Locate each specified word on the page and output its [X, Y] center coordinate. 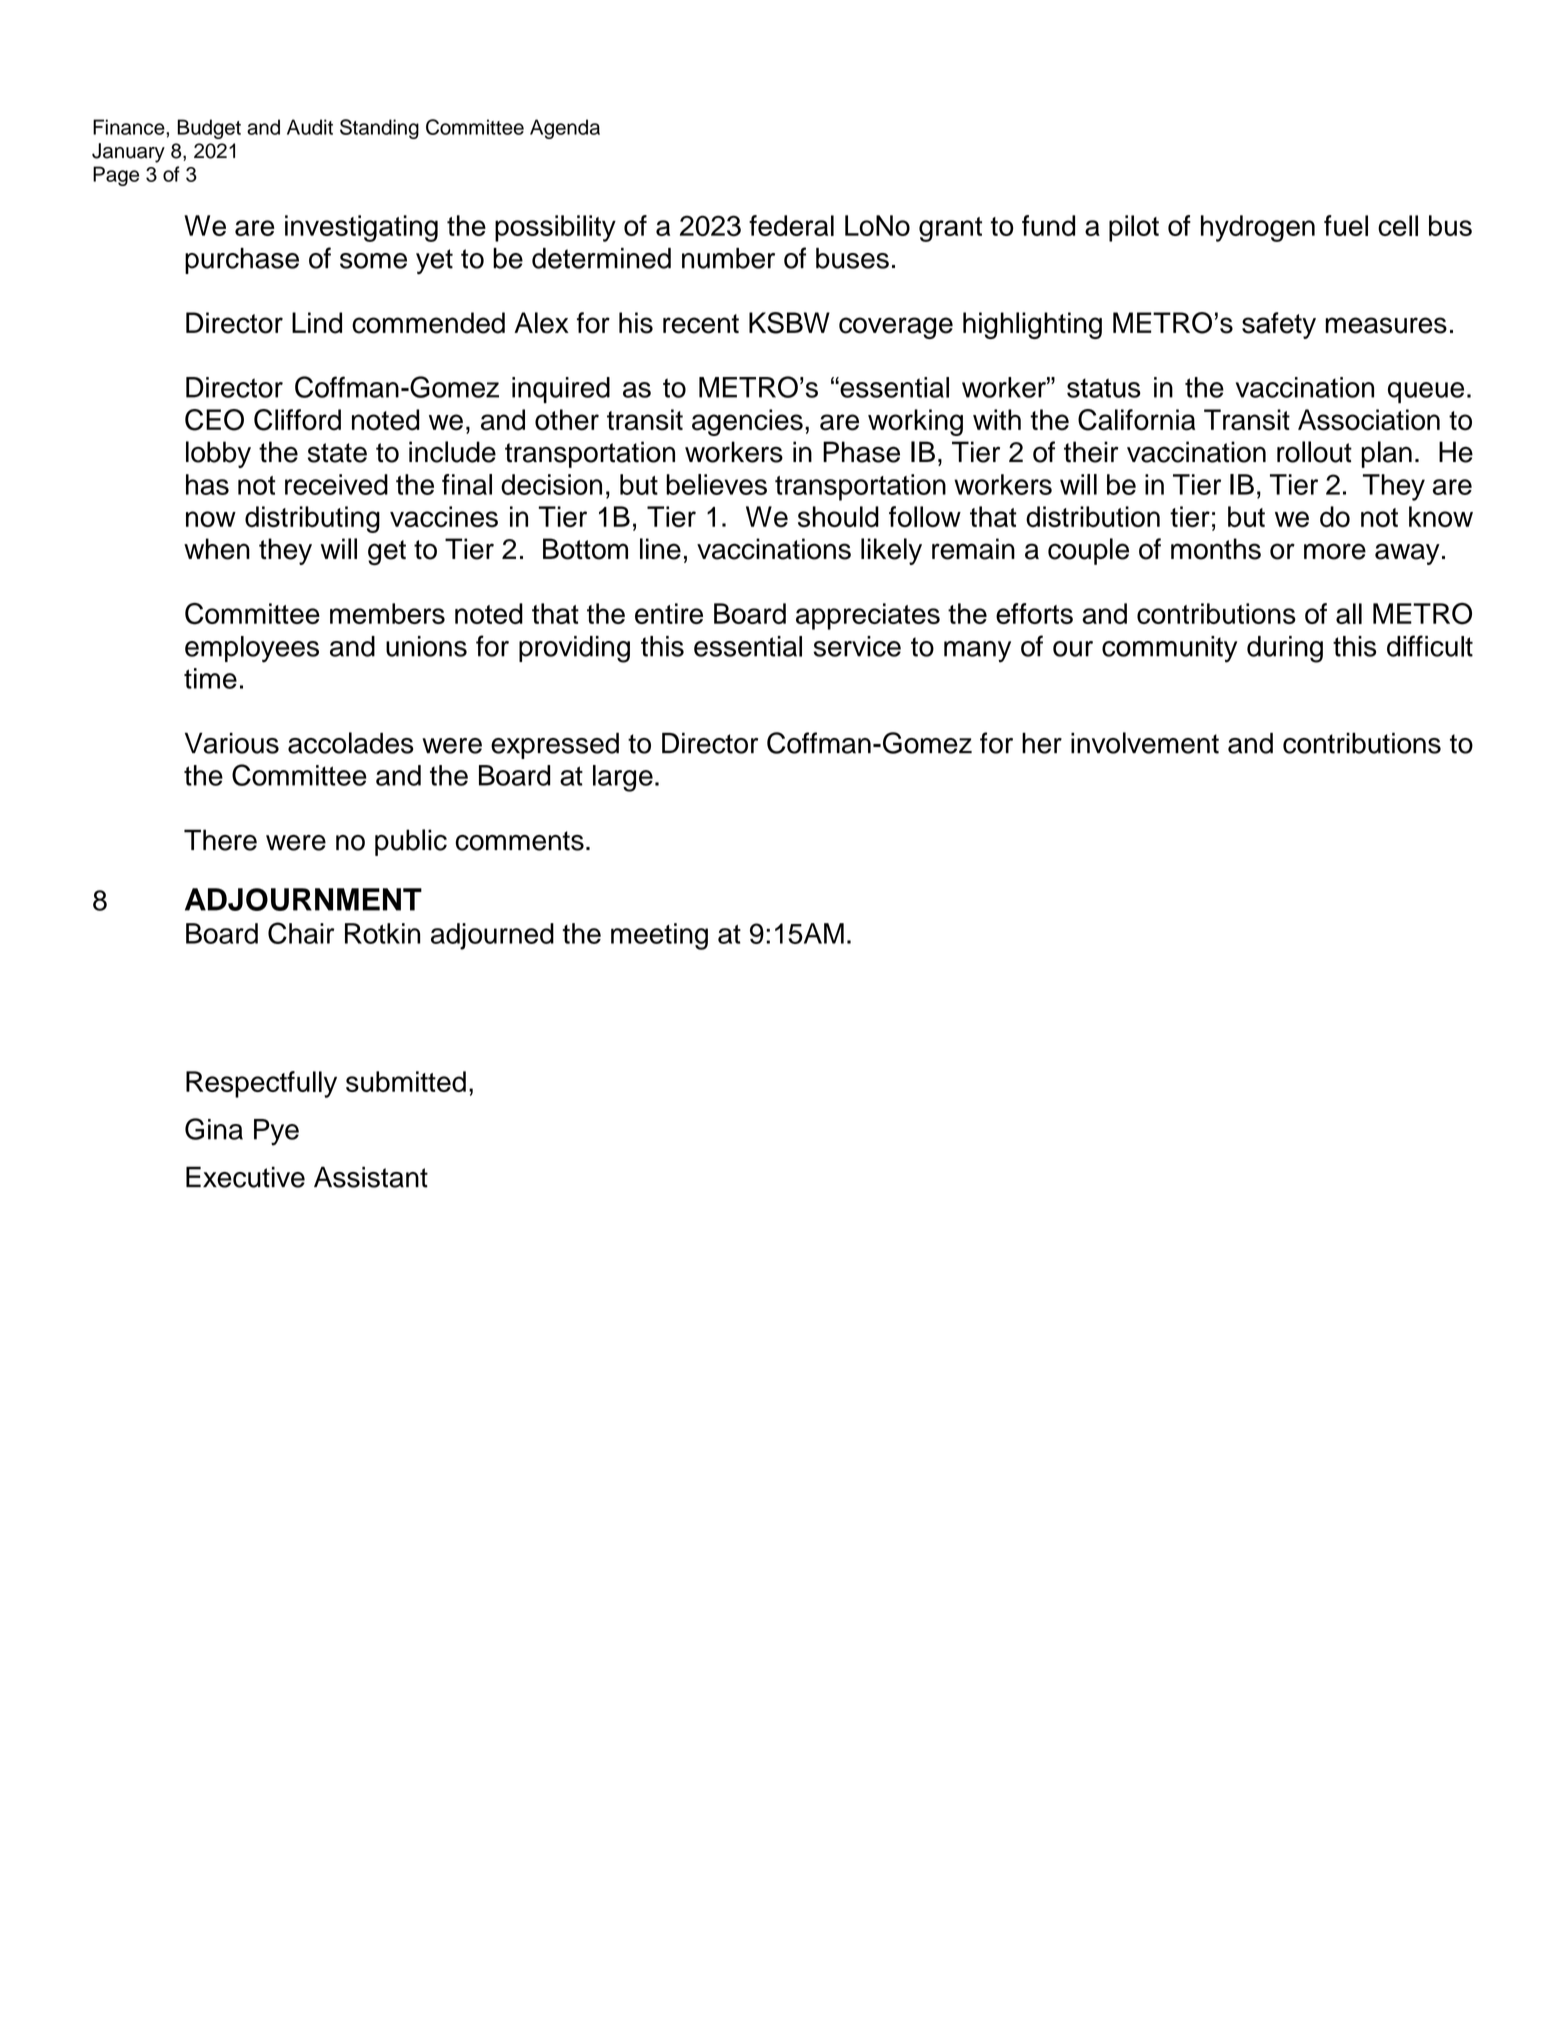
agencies [747, 422]
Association [1369, 420]
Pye [276, 1132]
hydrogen [1258, 228]
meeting [659, 936]
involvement [1145, 743]
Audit [310, 127]
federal [791, 225]
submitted [406, 1081]
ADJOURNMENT [303, 899]
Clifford [297, 420]
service [857, 646]
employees [252, 649]
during [1285, 649]
